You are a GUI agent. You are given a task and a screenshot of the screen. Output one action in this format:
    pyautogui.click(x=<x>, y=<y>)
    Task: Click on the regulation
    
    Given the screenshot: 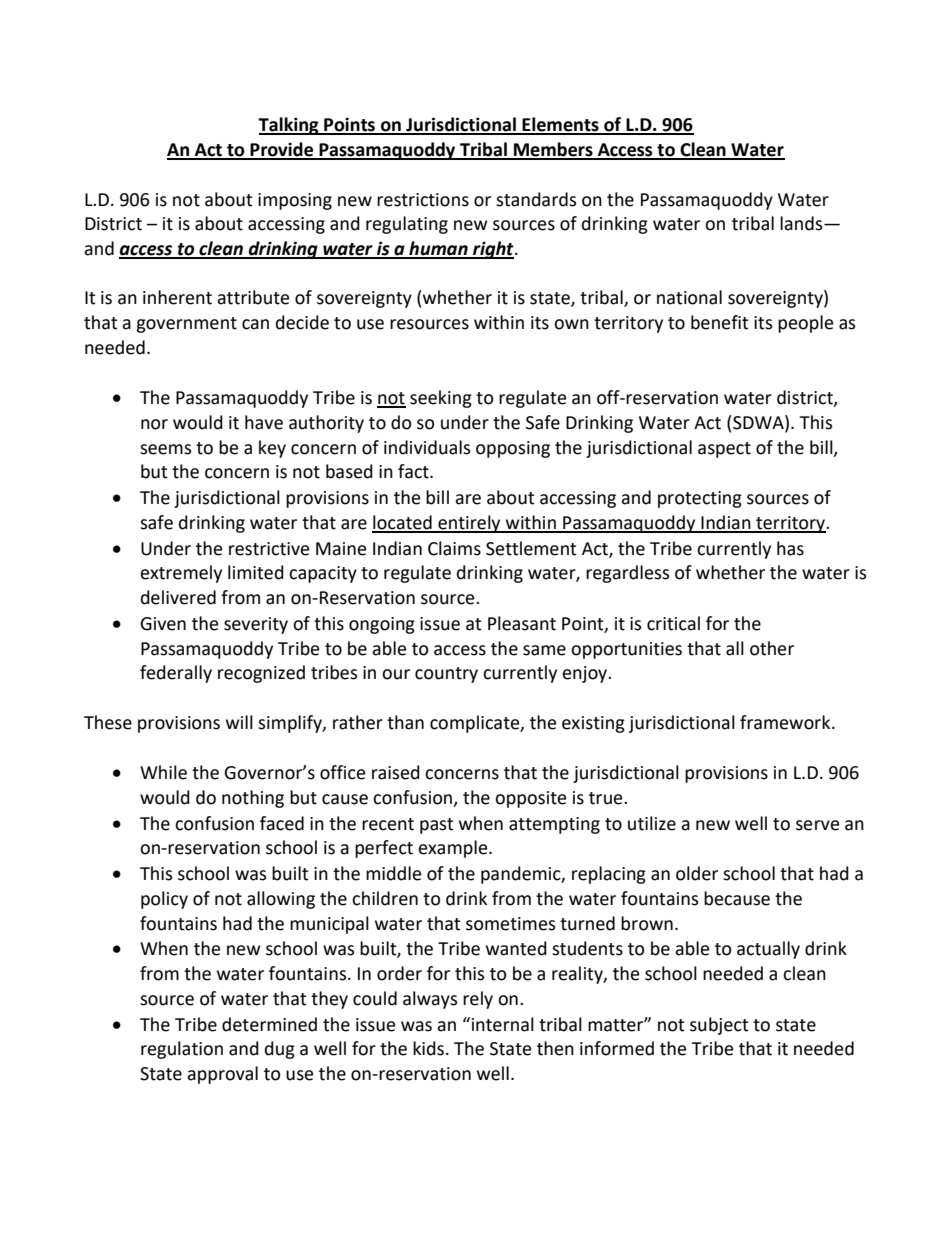 What is the action you would take?
    pyautogui.click(x=182, y=1050)
